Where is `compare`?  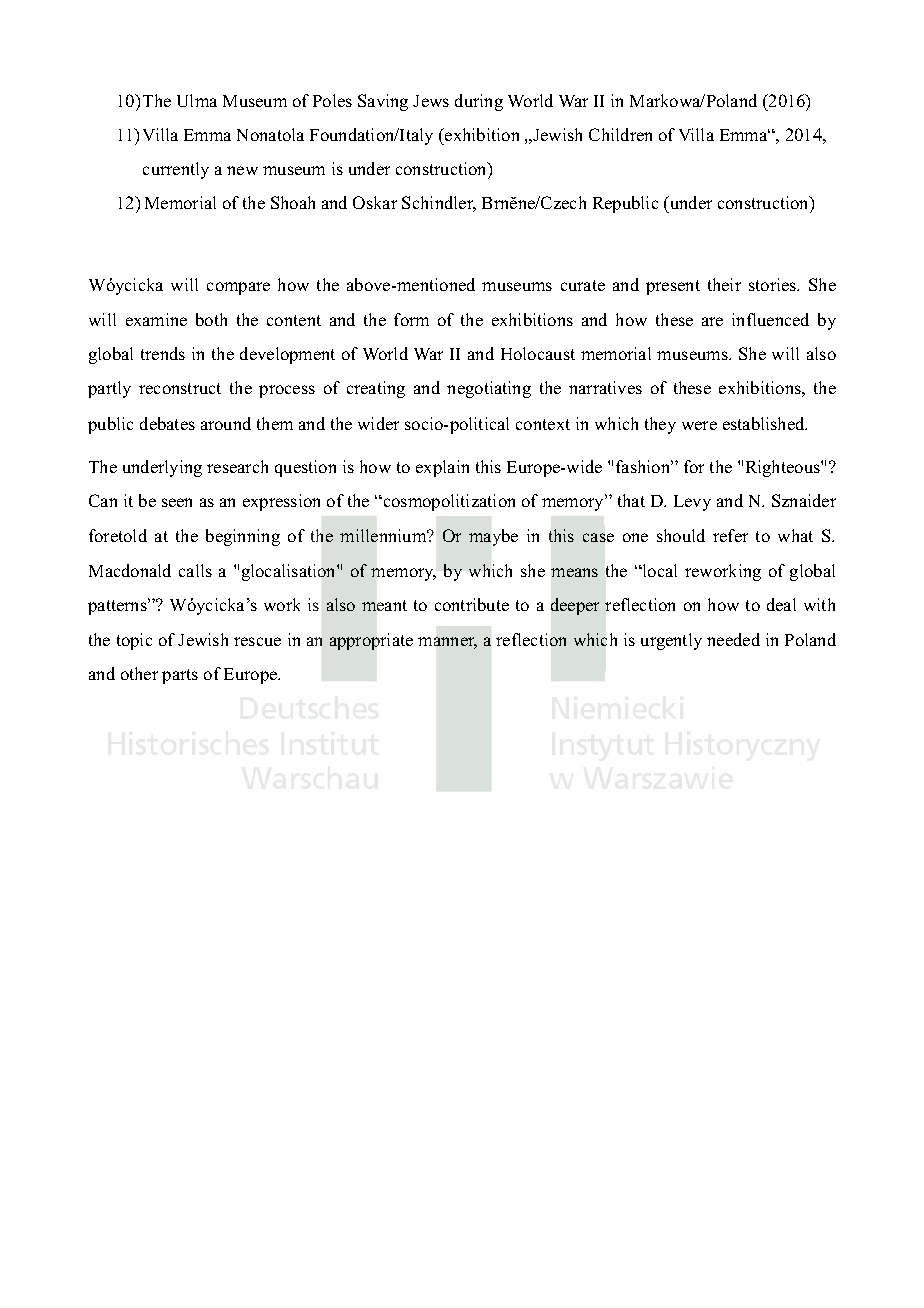 compare is located at coordinates (238, 288).
